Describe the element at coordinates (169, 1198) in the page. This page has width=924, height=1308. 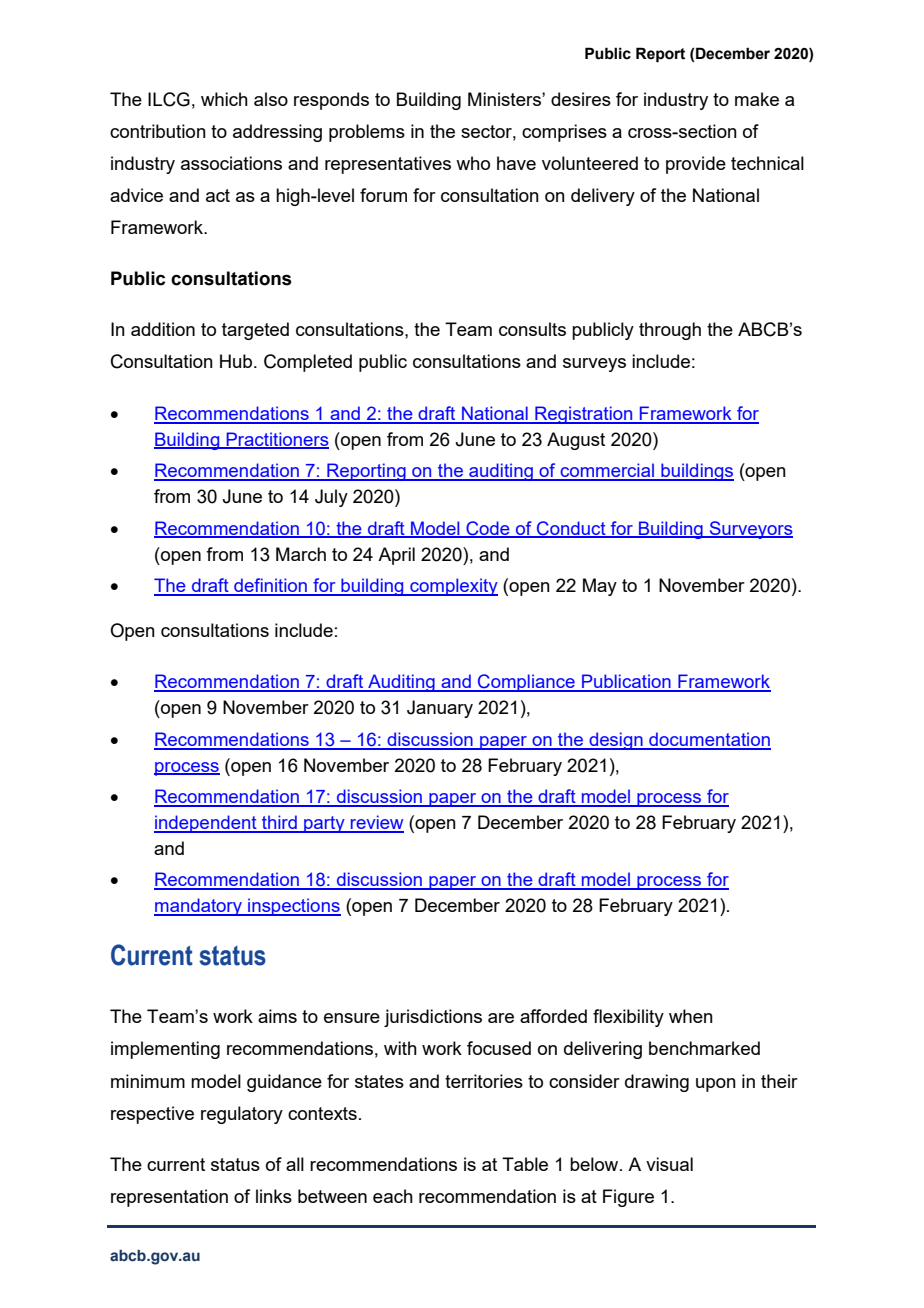
I see `representation` at that location.
